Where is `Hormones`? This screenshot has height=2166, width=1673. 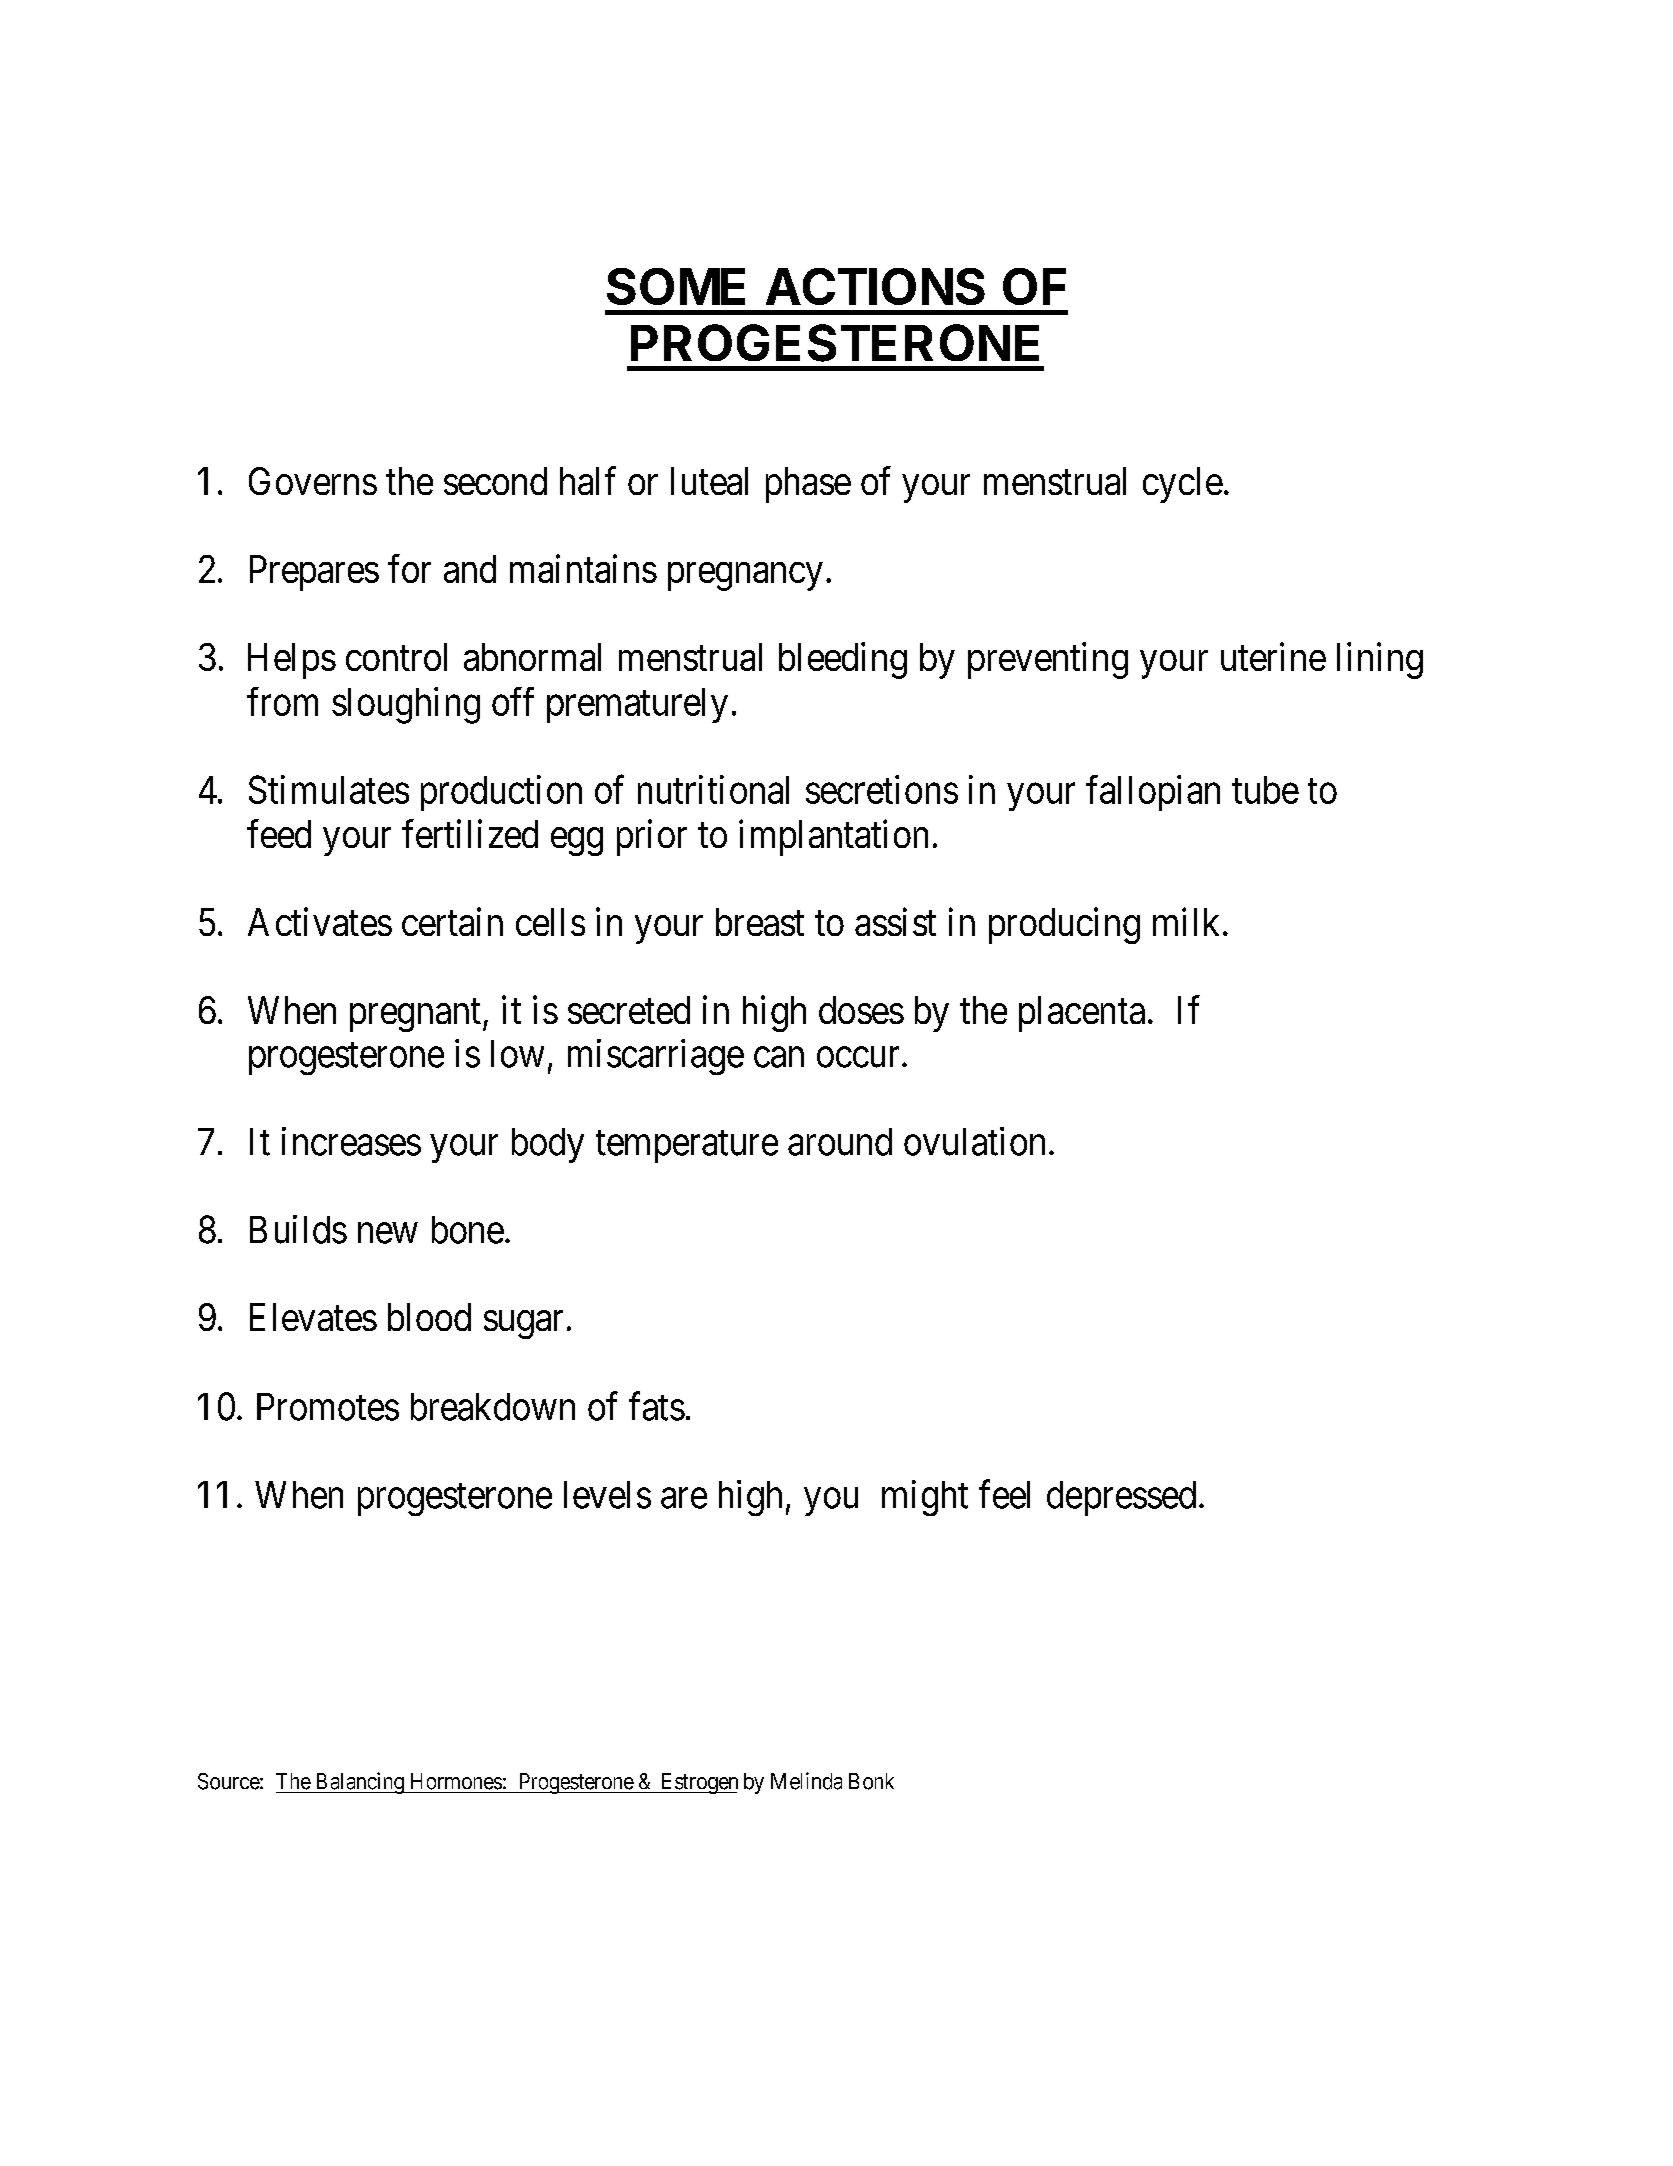
Hormones is located at coordinates (456, 1781).
